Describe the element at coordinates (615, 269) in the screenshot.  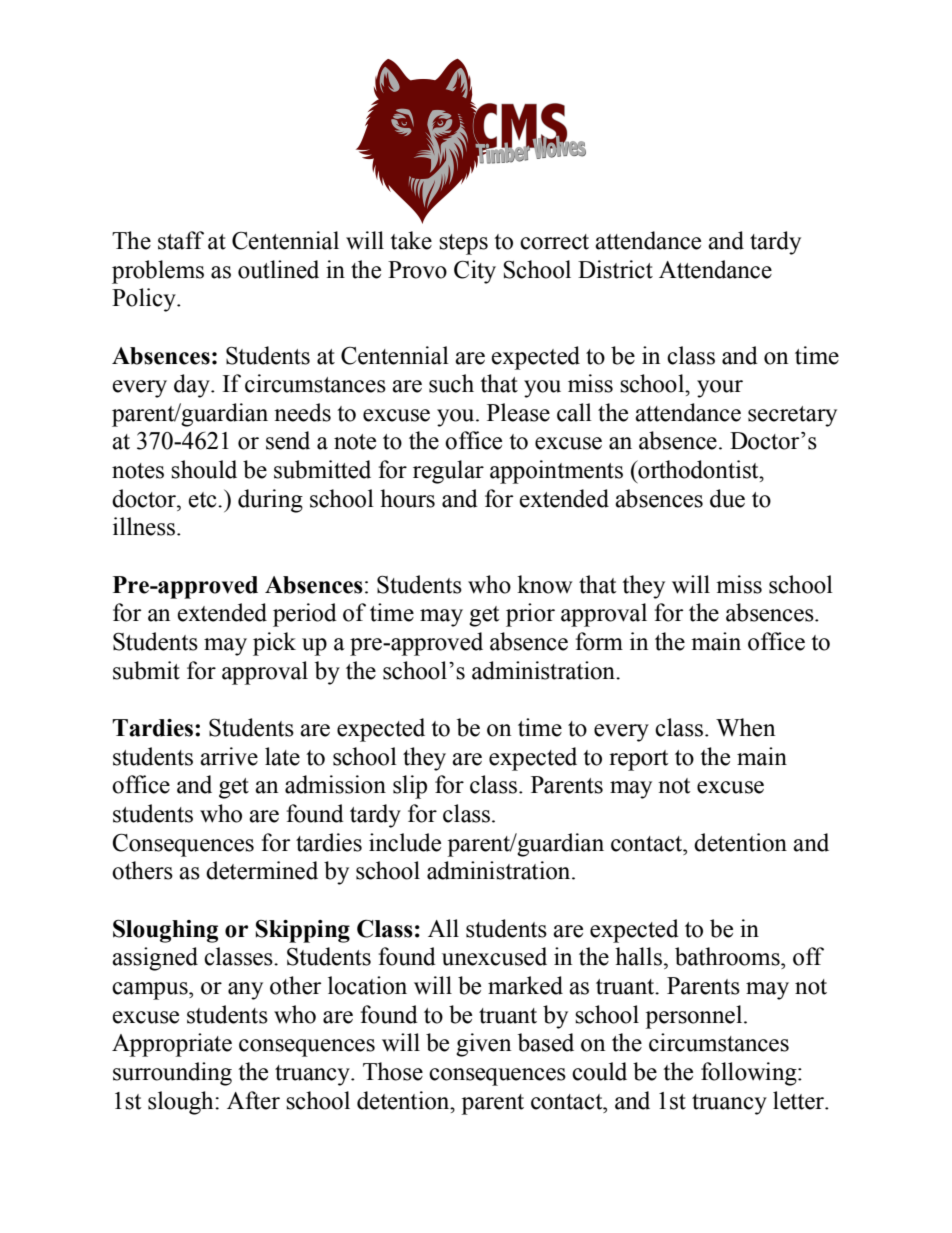
I see `District` at that location.
